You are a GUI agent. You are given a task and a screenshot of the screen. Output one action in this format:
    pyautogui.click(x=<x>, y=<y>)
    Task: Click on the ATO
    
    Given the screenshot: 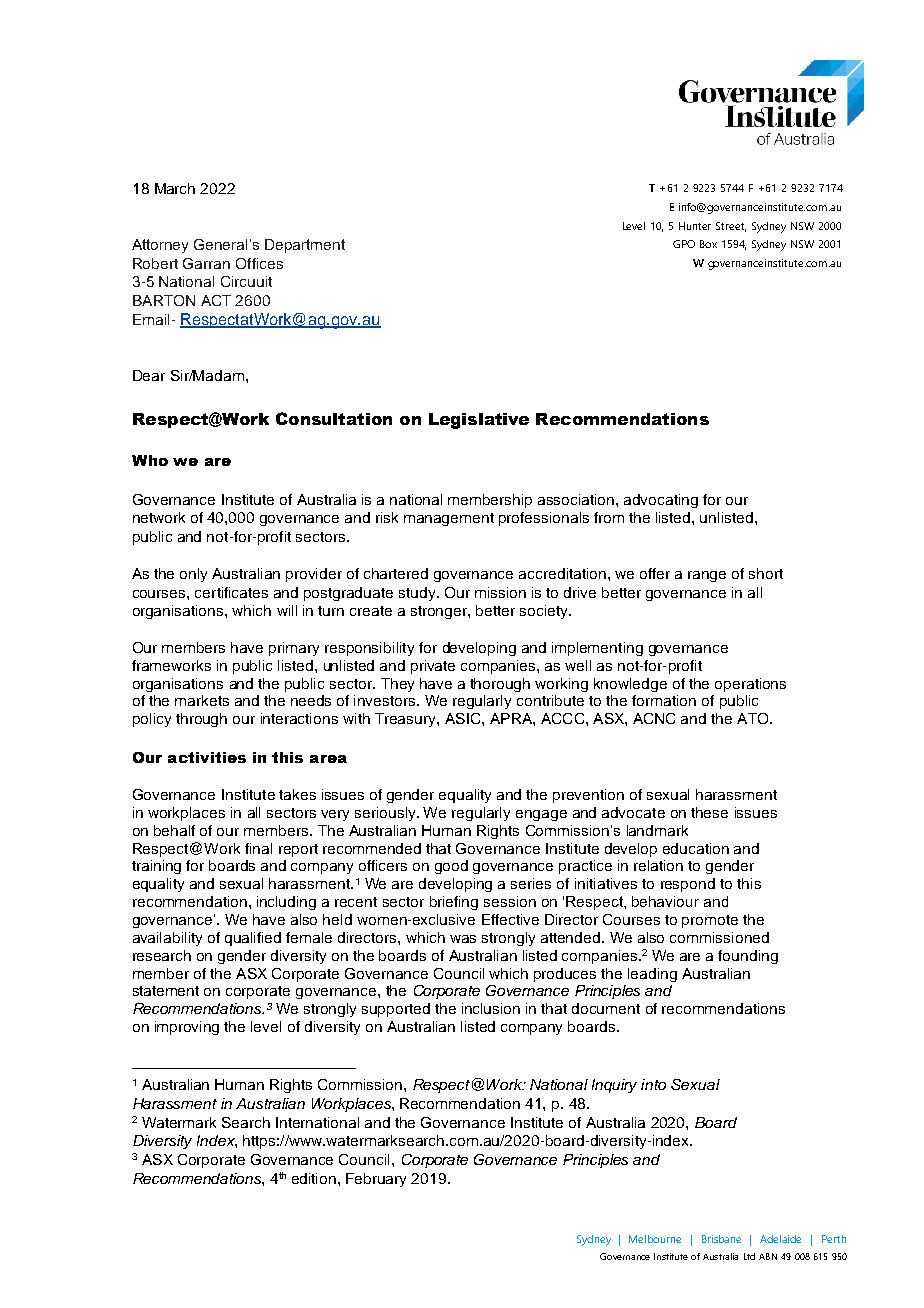 What is the action you would take?
    pyautogui.click(x=754, y=718)
